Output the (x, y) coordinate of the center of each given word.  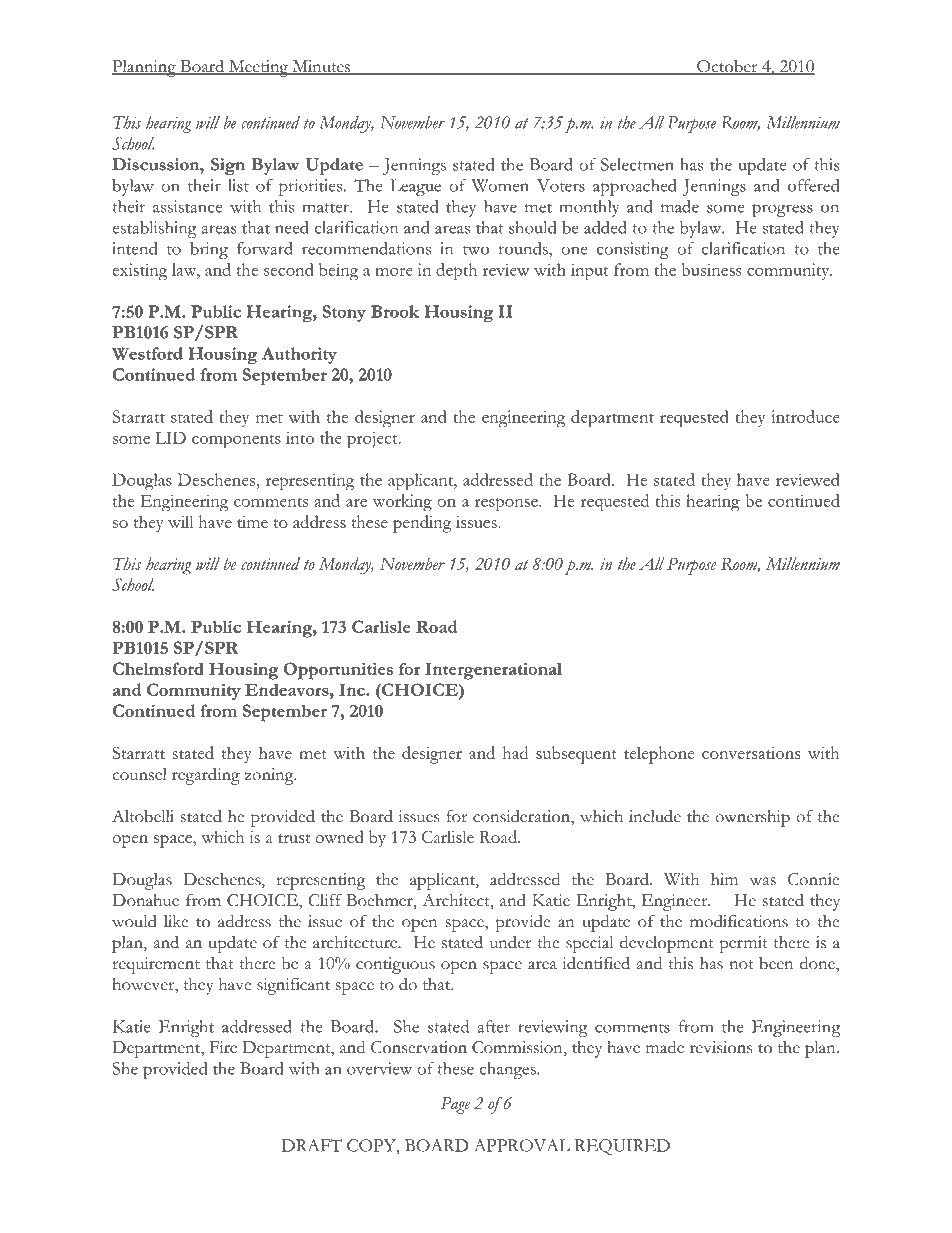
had (515, 752)
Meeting (258, 68)
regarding (206, 776)
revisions (721, 1047)
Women (500, 185)
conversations (751, 753)
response (507, 505)
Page (455, 1105)
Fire (223, 1047)
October (727, 67)
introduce (805, 416)
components (236, 441)
